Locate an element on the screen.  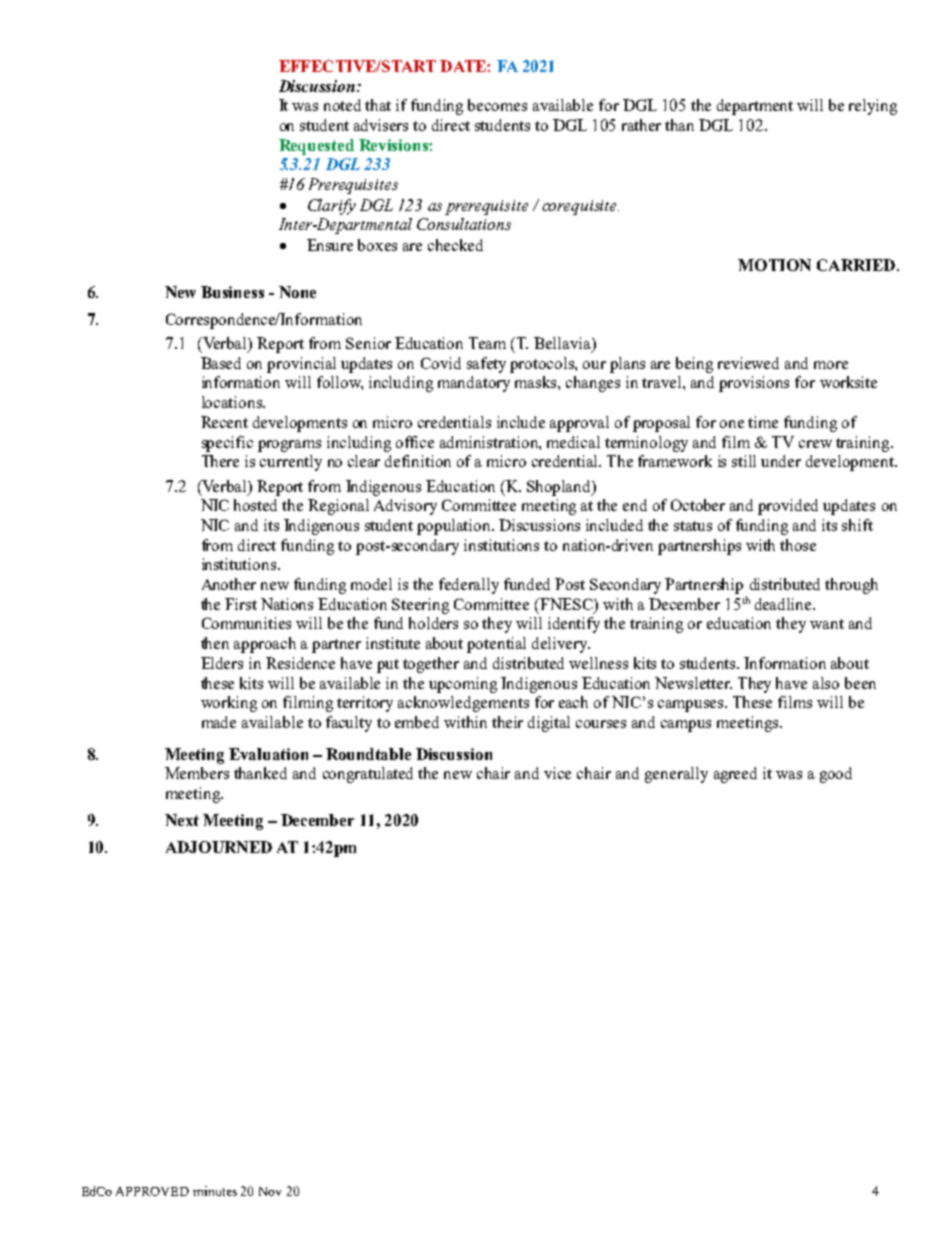
becomes is located at coordinates (497, 105).
